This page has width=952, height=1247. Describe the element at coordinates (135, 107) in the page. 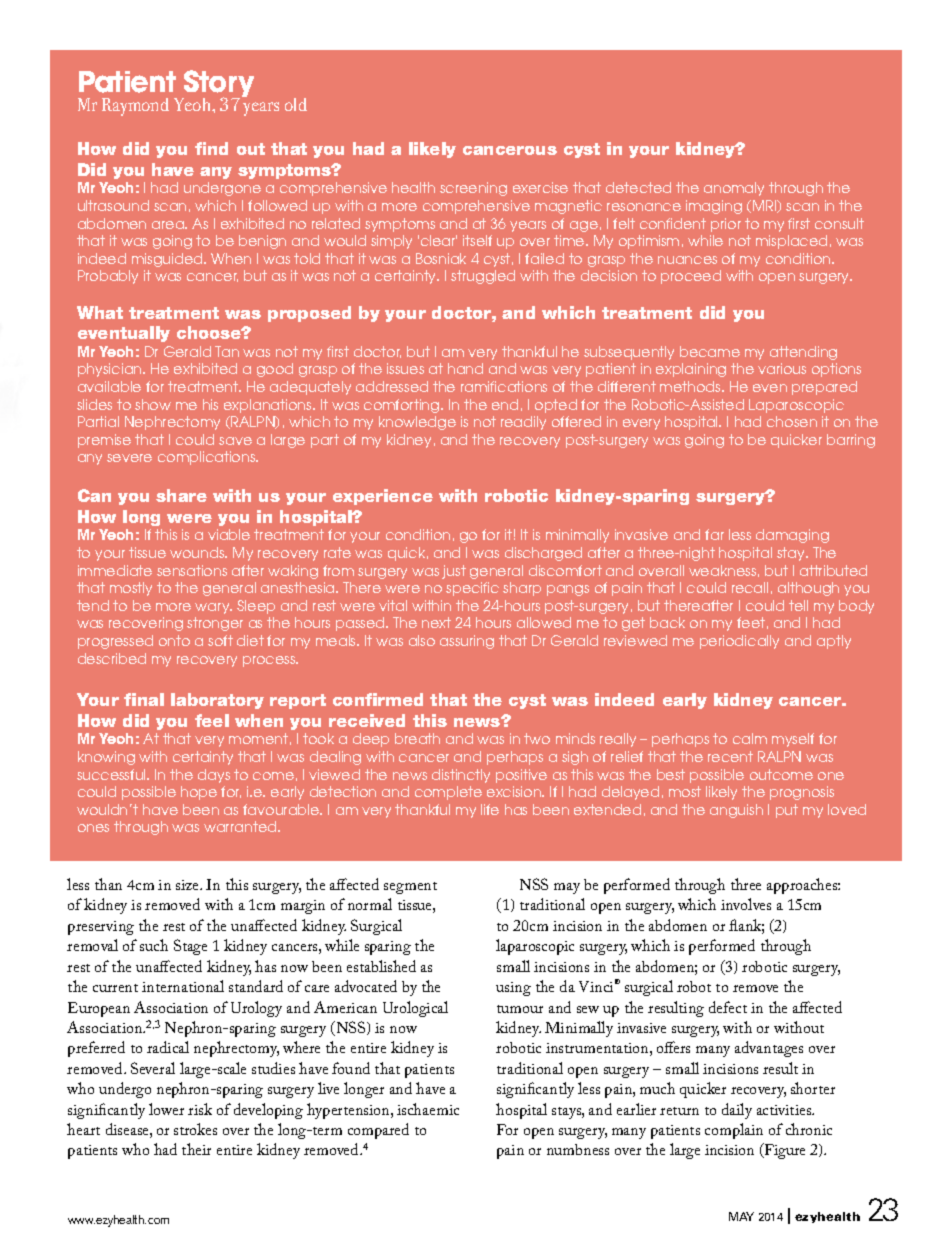

I see `Raymond` at that location.
